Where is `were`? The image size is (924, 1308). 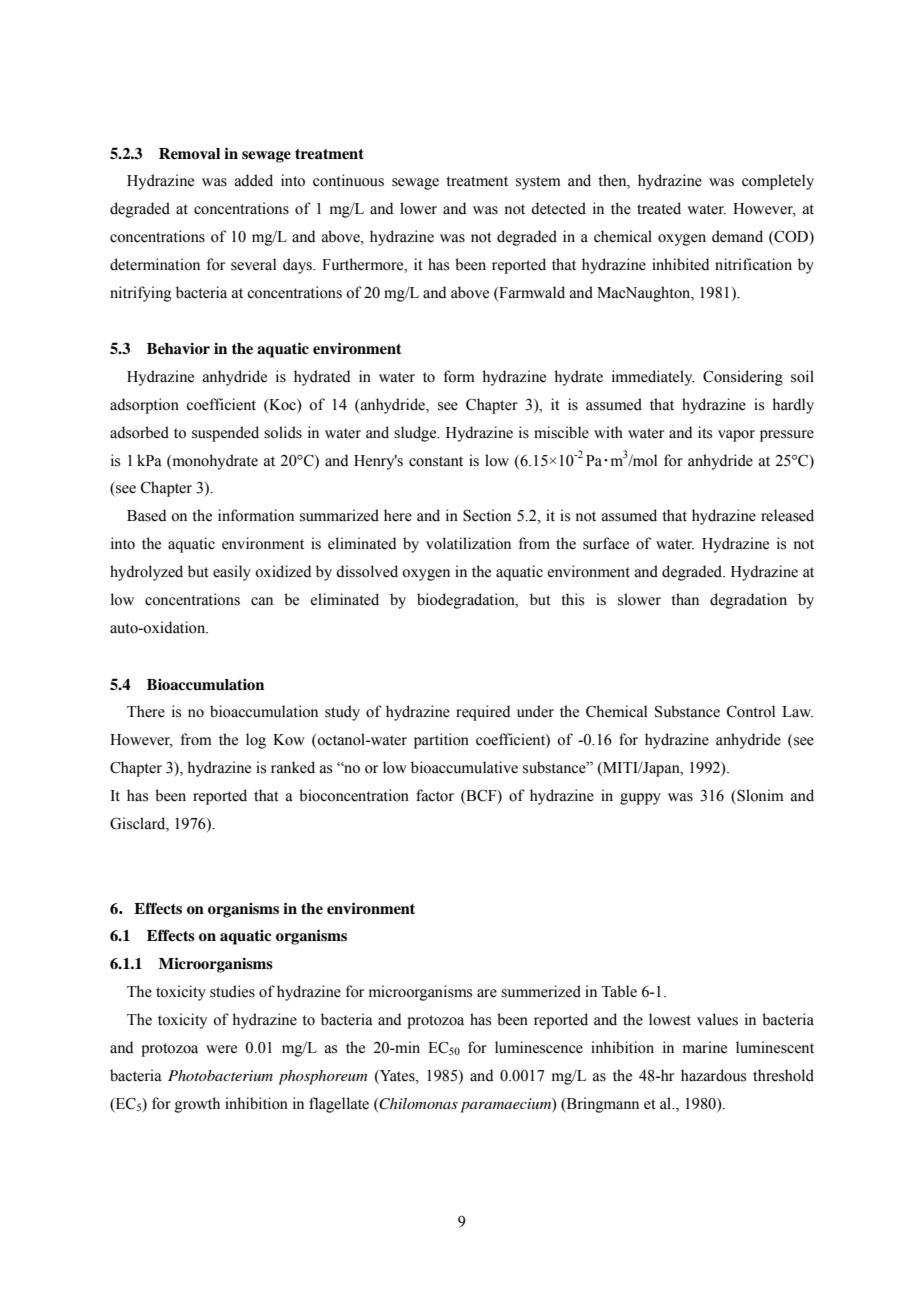 were is located at coordinates (221, 1049).
